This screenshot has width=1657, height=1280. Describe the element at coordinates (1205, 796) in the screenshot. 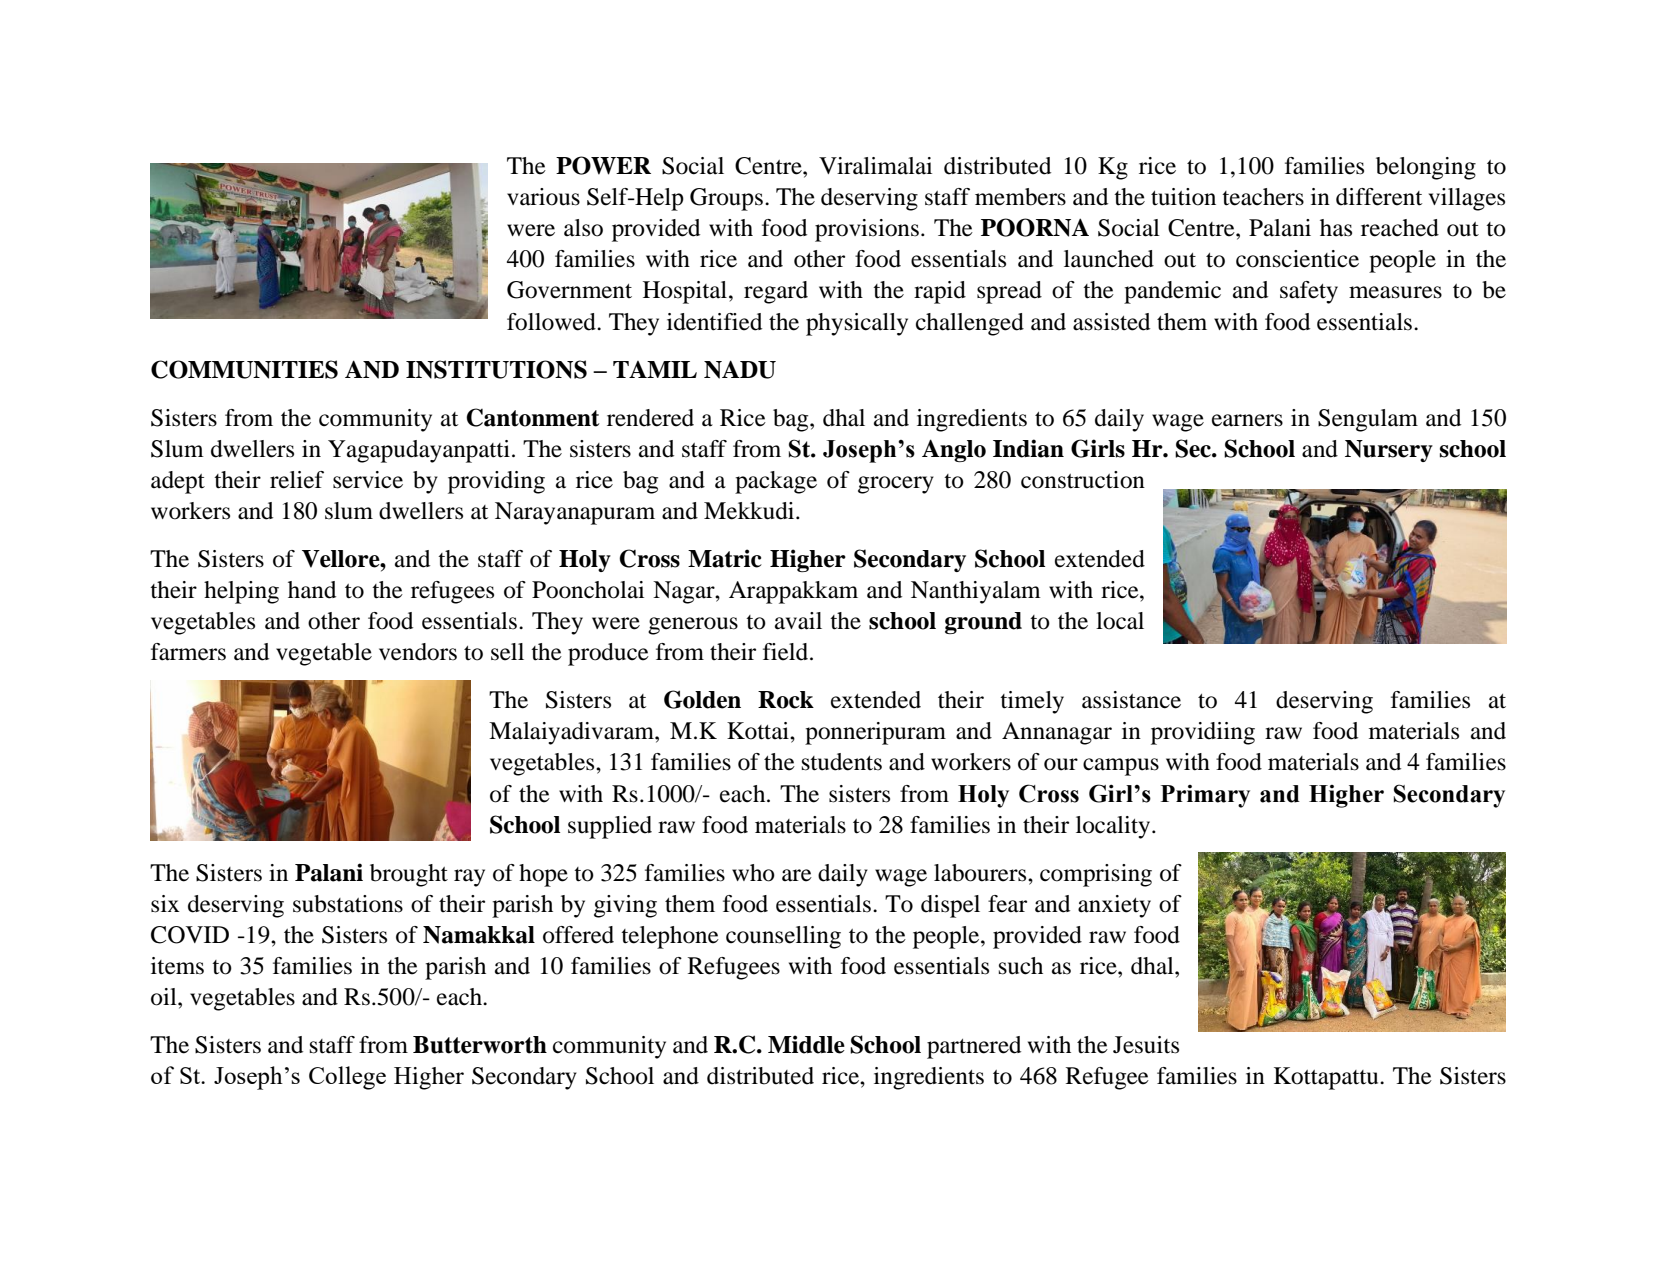

I see `Primary` at that location.
